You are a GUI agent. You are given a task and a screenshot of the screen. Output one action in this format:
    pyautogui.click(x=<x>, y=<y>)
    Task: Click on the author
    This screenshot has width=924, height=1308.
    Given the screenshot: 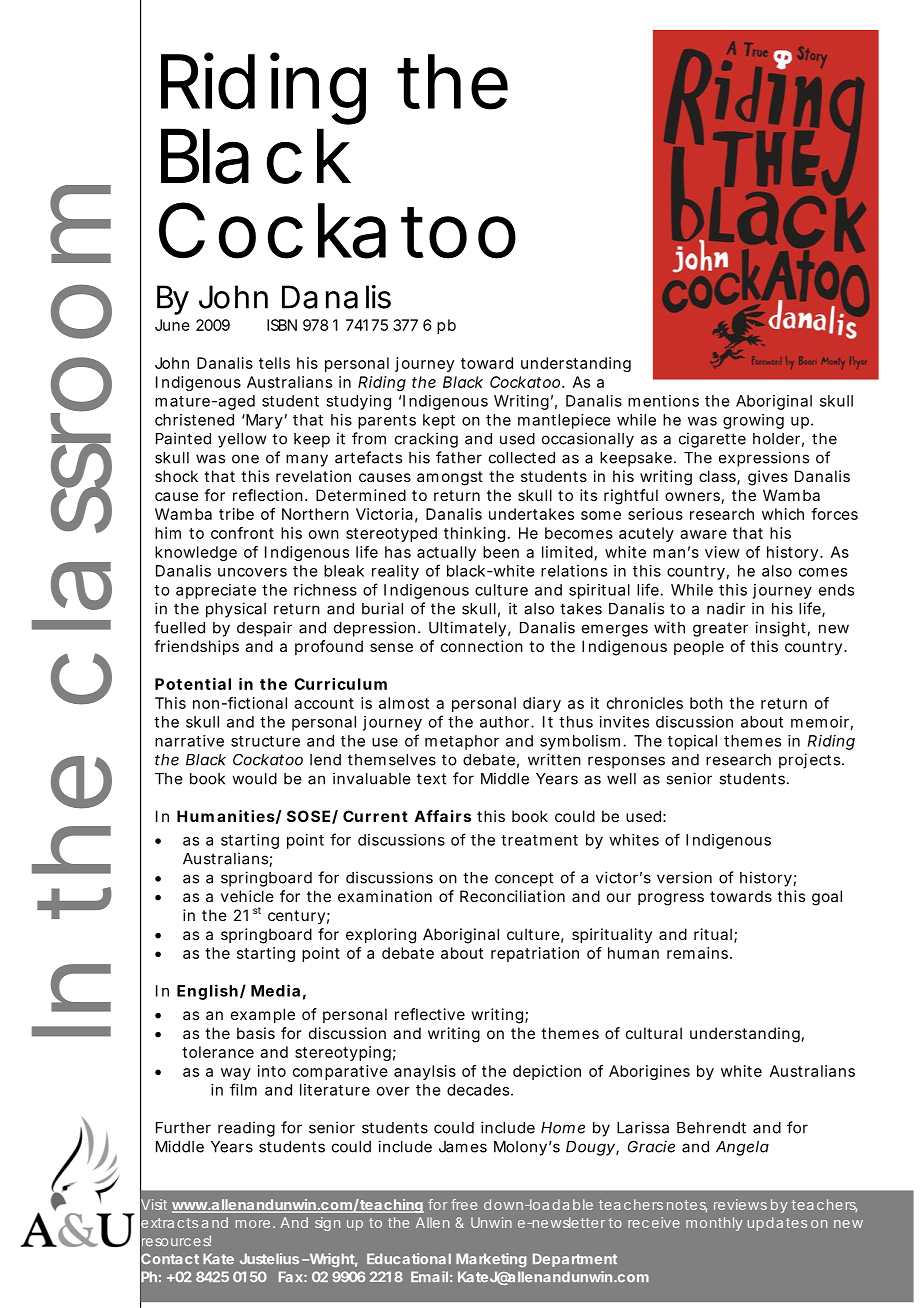 What is the action you would take?
    pyautogui.click(x=504, y=722)
